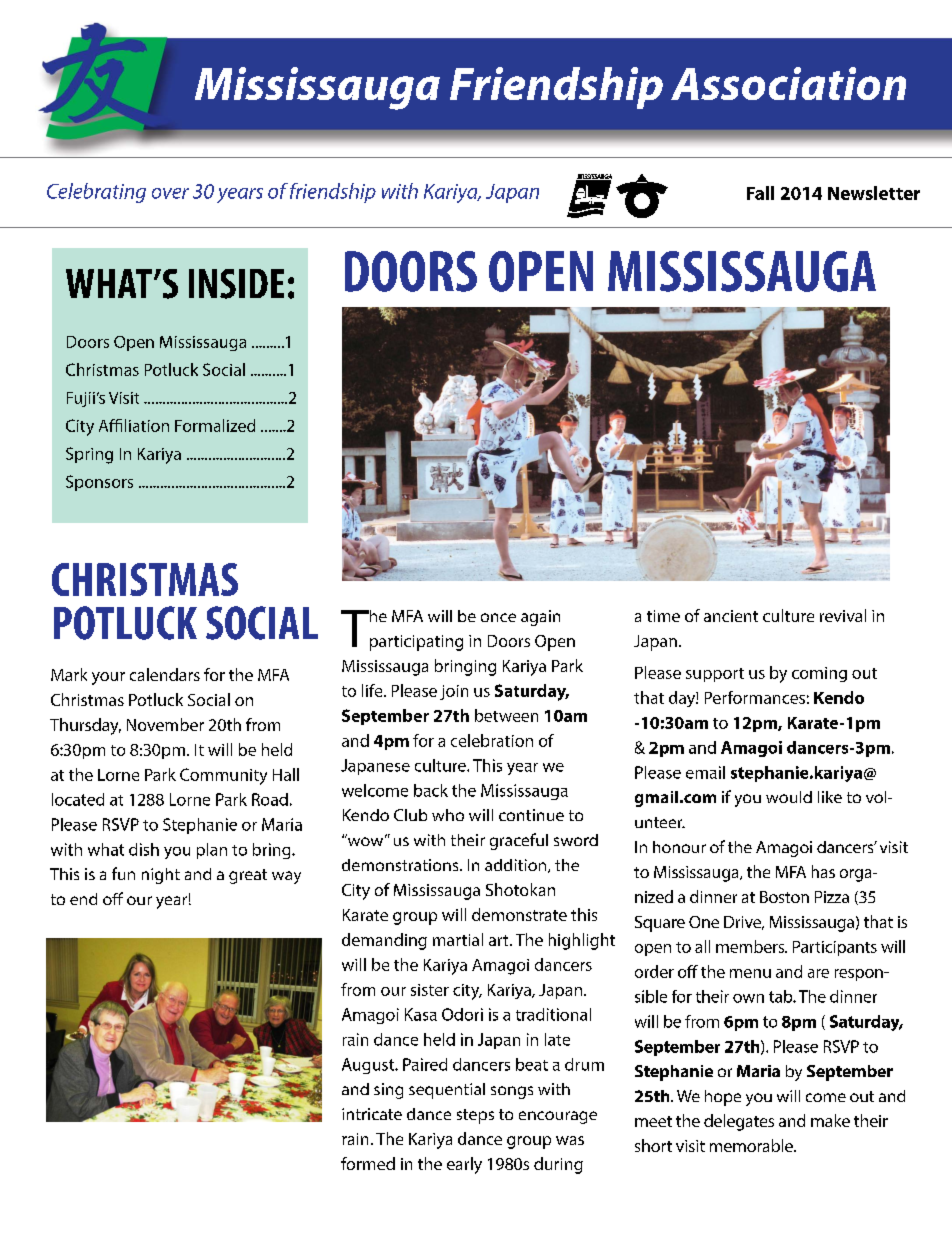 This screenshot has width=952, height=1233. I want to click on Affiliation, so click(134, 425).
